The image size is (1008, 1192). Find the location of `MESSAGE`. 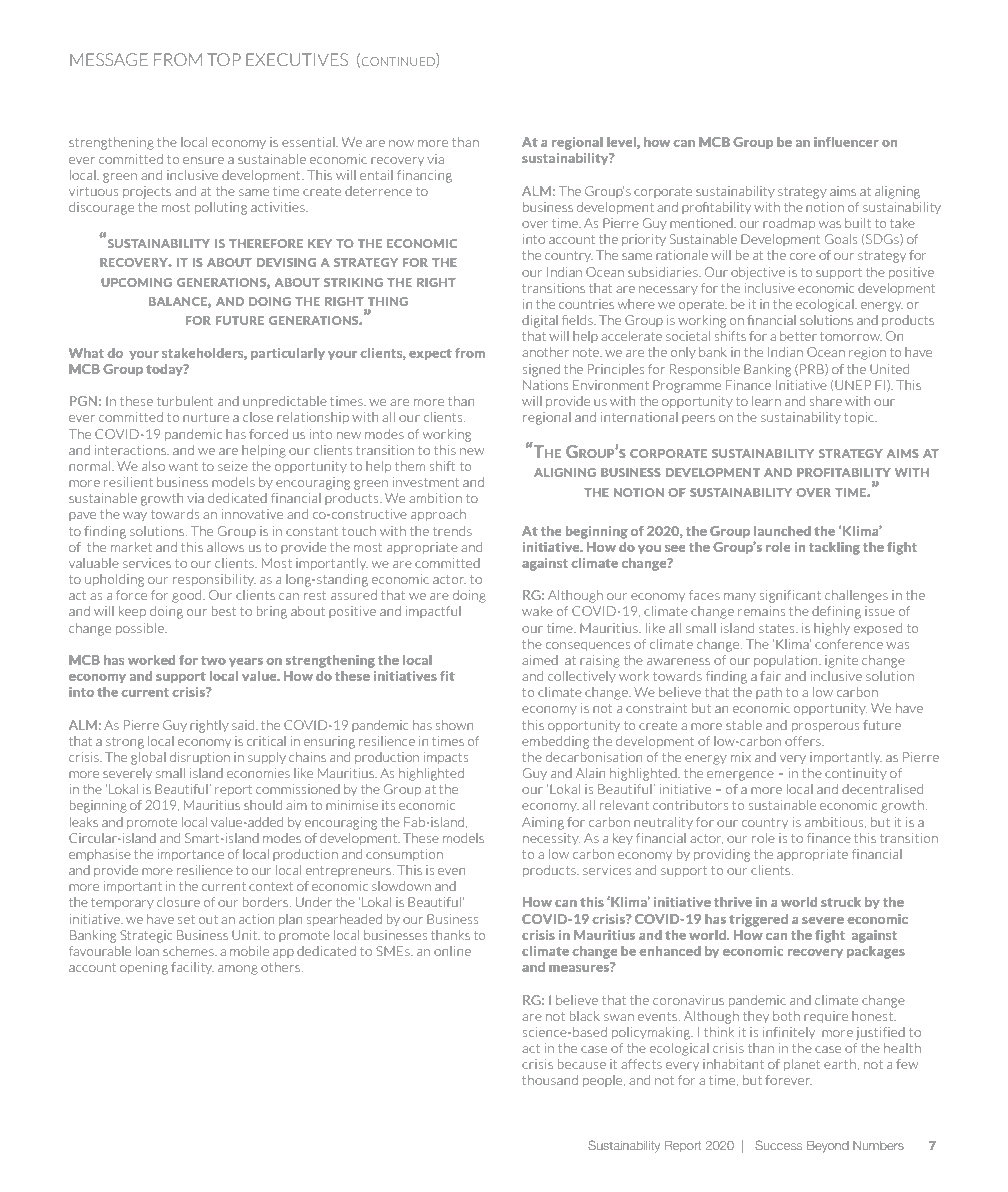

MESSAGE is located at coordinates (109, 59).
